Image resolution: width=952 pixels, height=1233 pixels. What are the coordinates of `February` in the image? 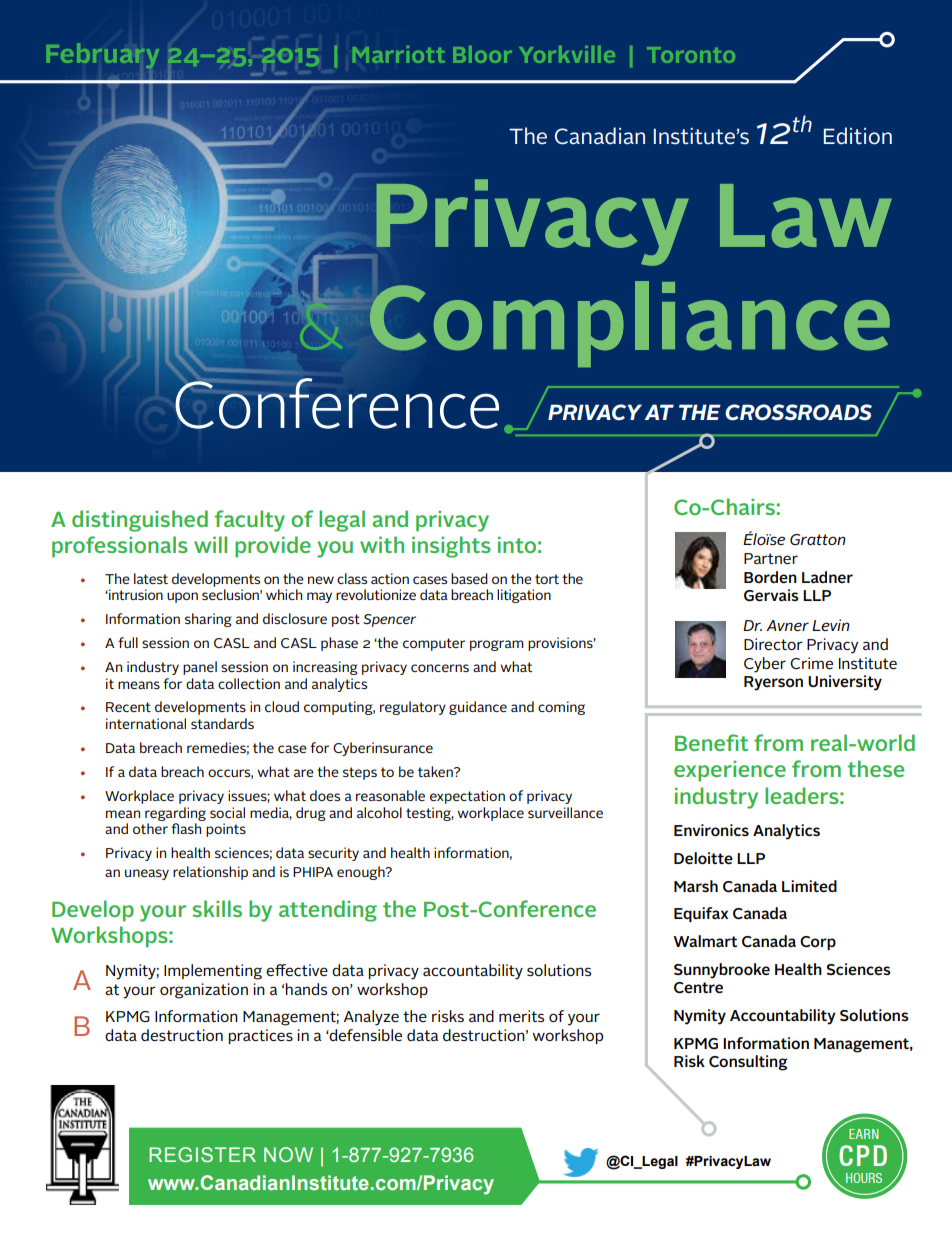 It's located at (103, 57).
